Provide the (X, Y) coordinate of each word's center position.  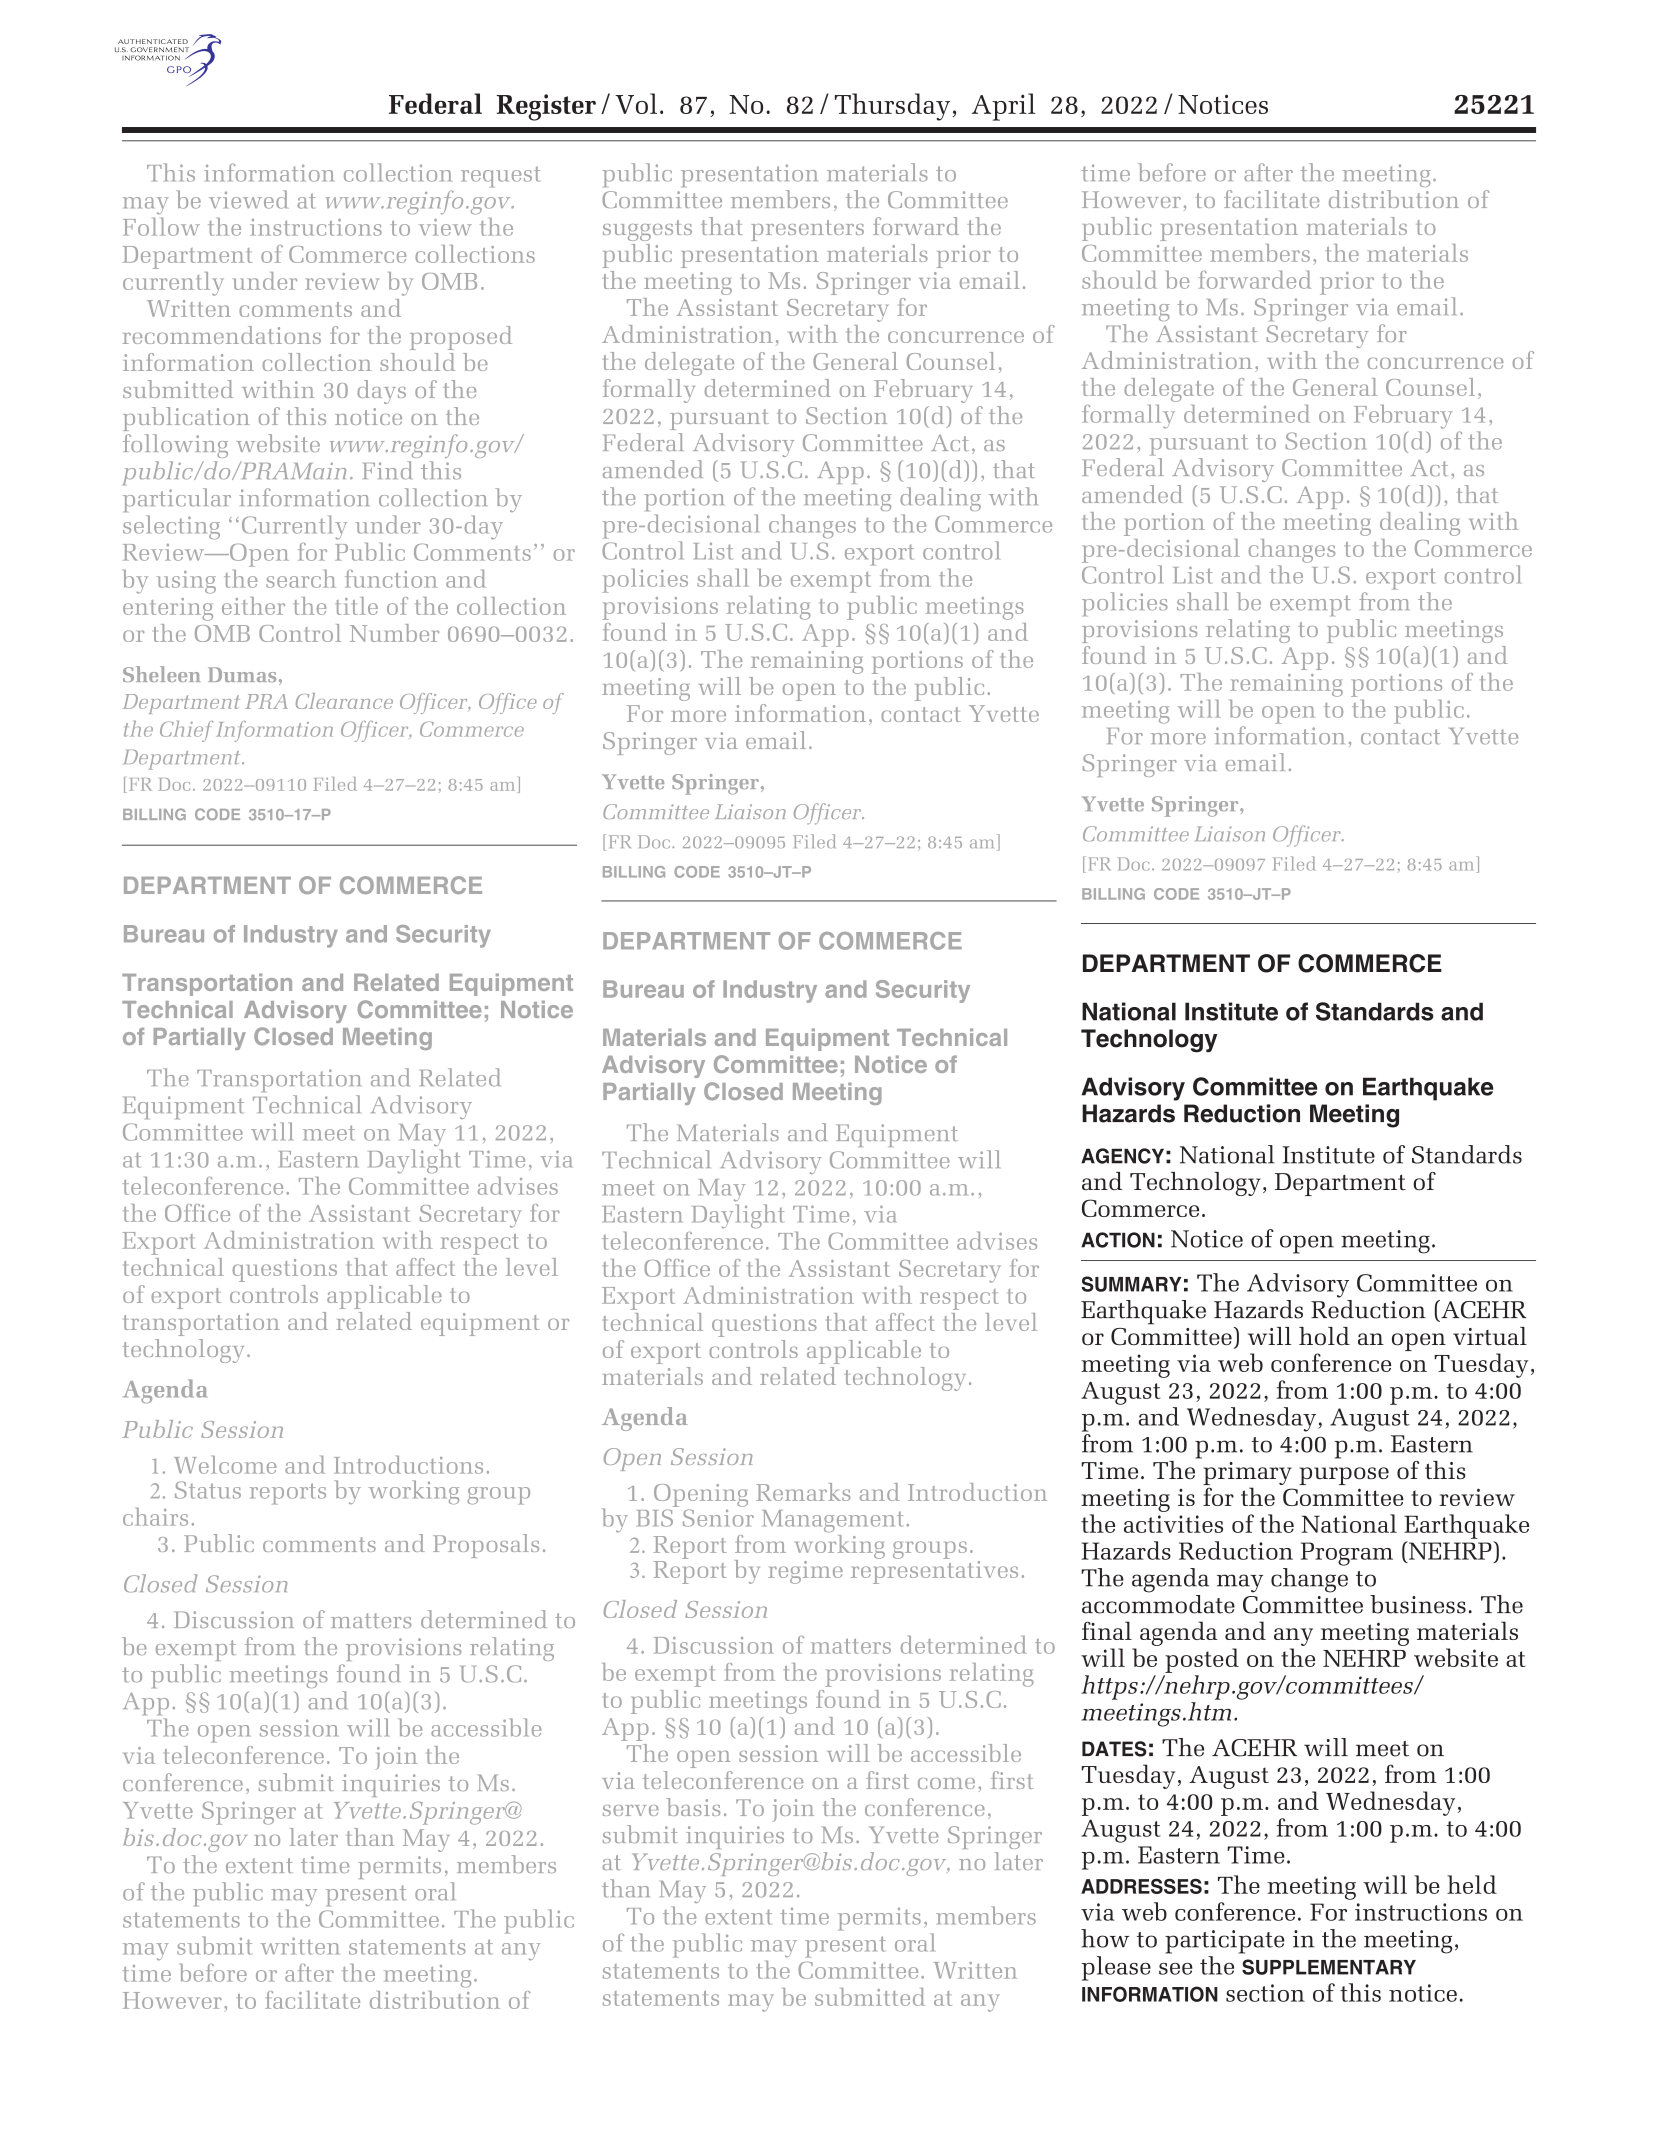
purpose (1344, 1476)
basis (693, 1807)
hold (1324, 1336)
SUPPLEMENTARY (1329, 1967)
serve (631, 1810)
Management (833, 1521)
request (500, 177)
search (301, 579)
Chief (186, 731)
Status (208, 1490)
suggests (647, 230)
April (1003, 107)
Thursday (892, 107)
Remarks (803, 1492)
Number (394, 633)
